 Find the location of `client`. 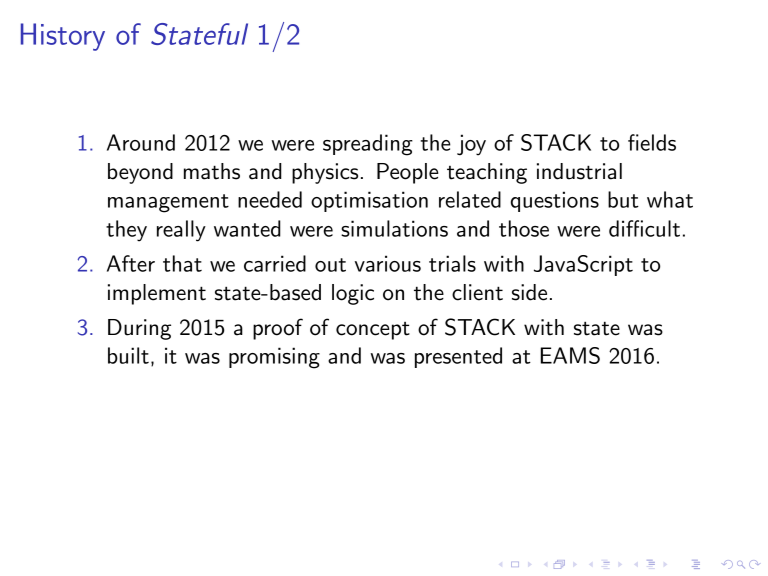

client is located at coordinates (477, 292).
